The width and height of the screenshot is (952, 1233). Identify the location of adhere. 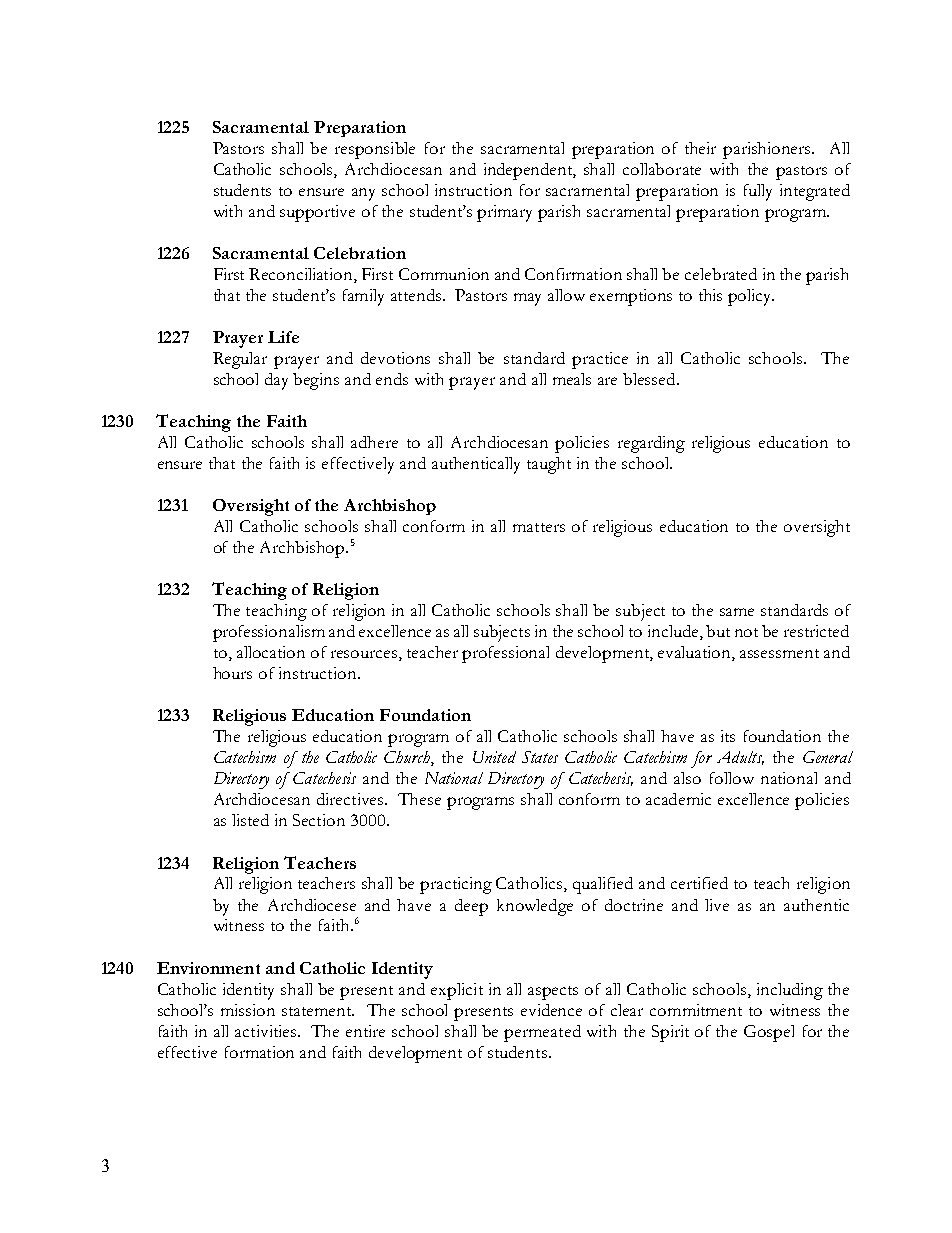
(374, 442).
